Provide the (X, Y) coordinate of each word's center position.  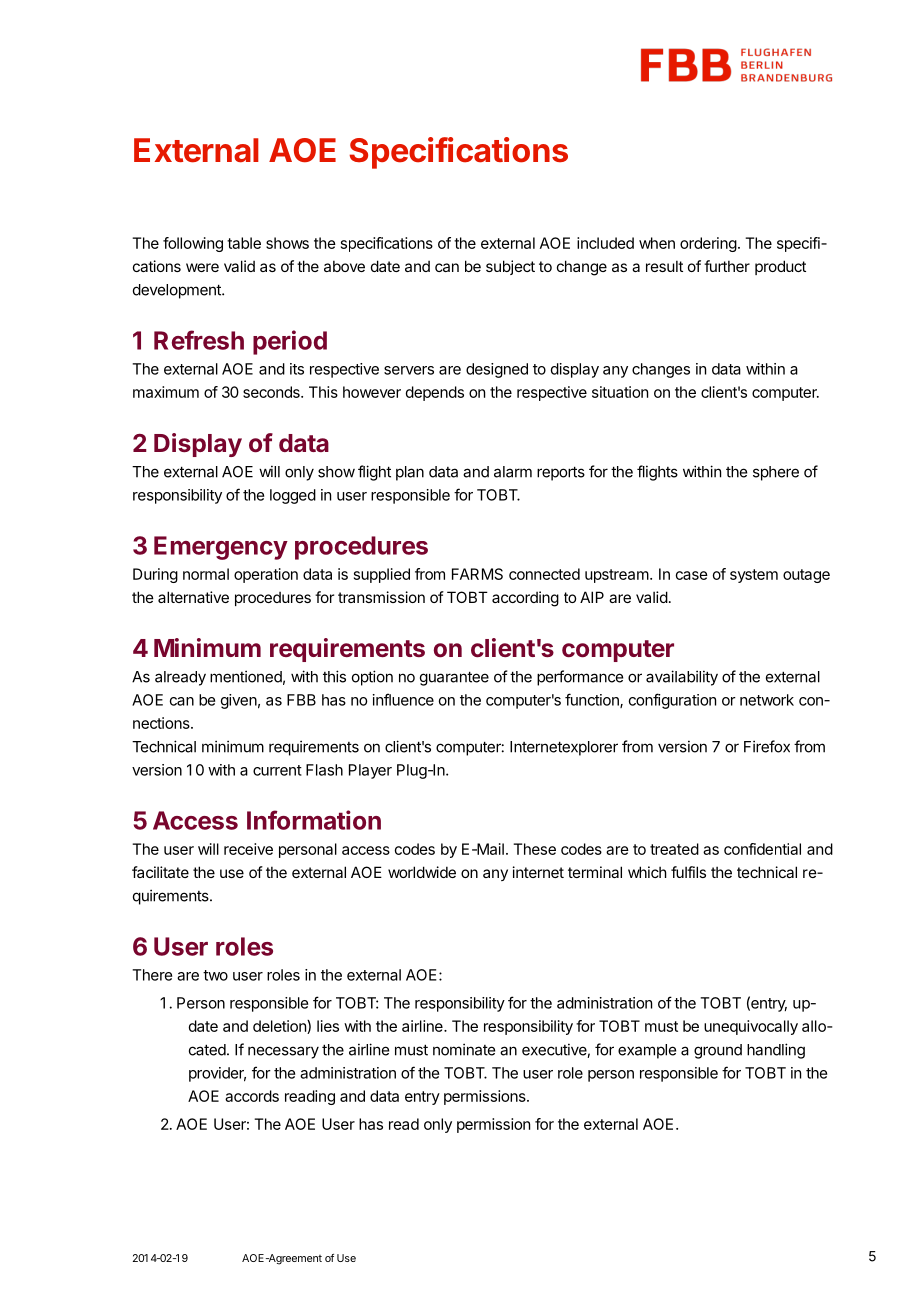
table (244, 243)
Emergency (221, 548)
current (277, 770)
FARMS (477, 574)
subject (510, 267)
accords (252, 1096)
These (534, 849)
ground (718, 1051)
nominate (464, 1049)
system (754, 576)
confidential (762, 849)
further (727, 266)
